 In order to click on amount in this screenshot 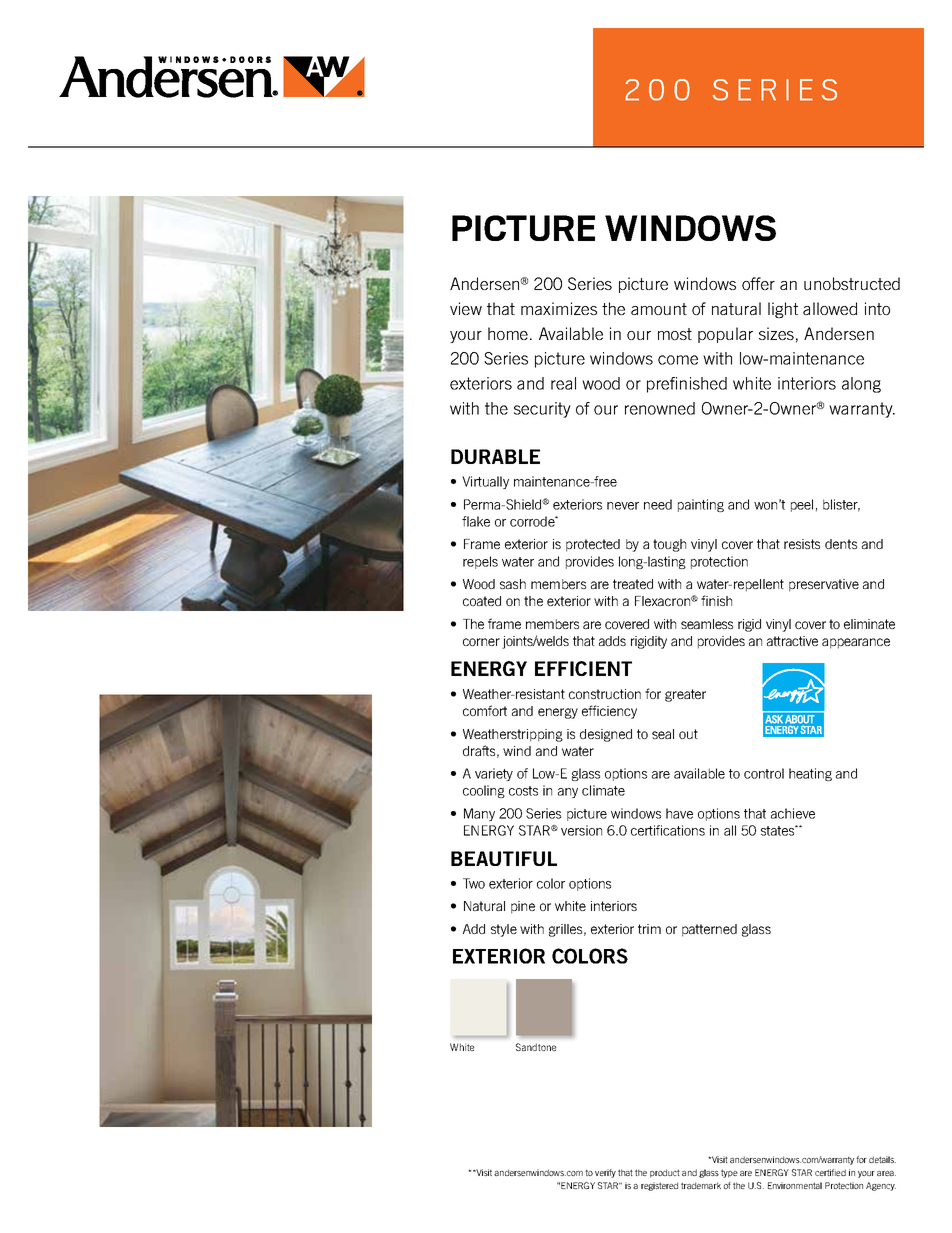, I will do `click(659, 309)`.
